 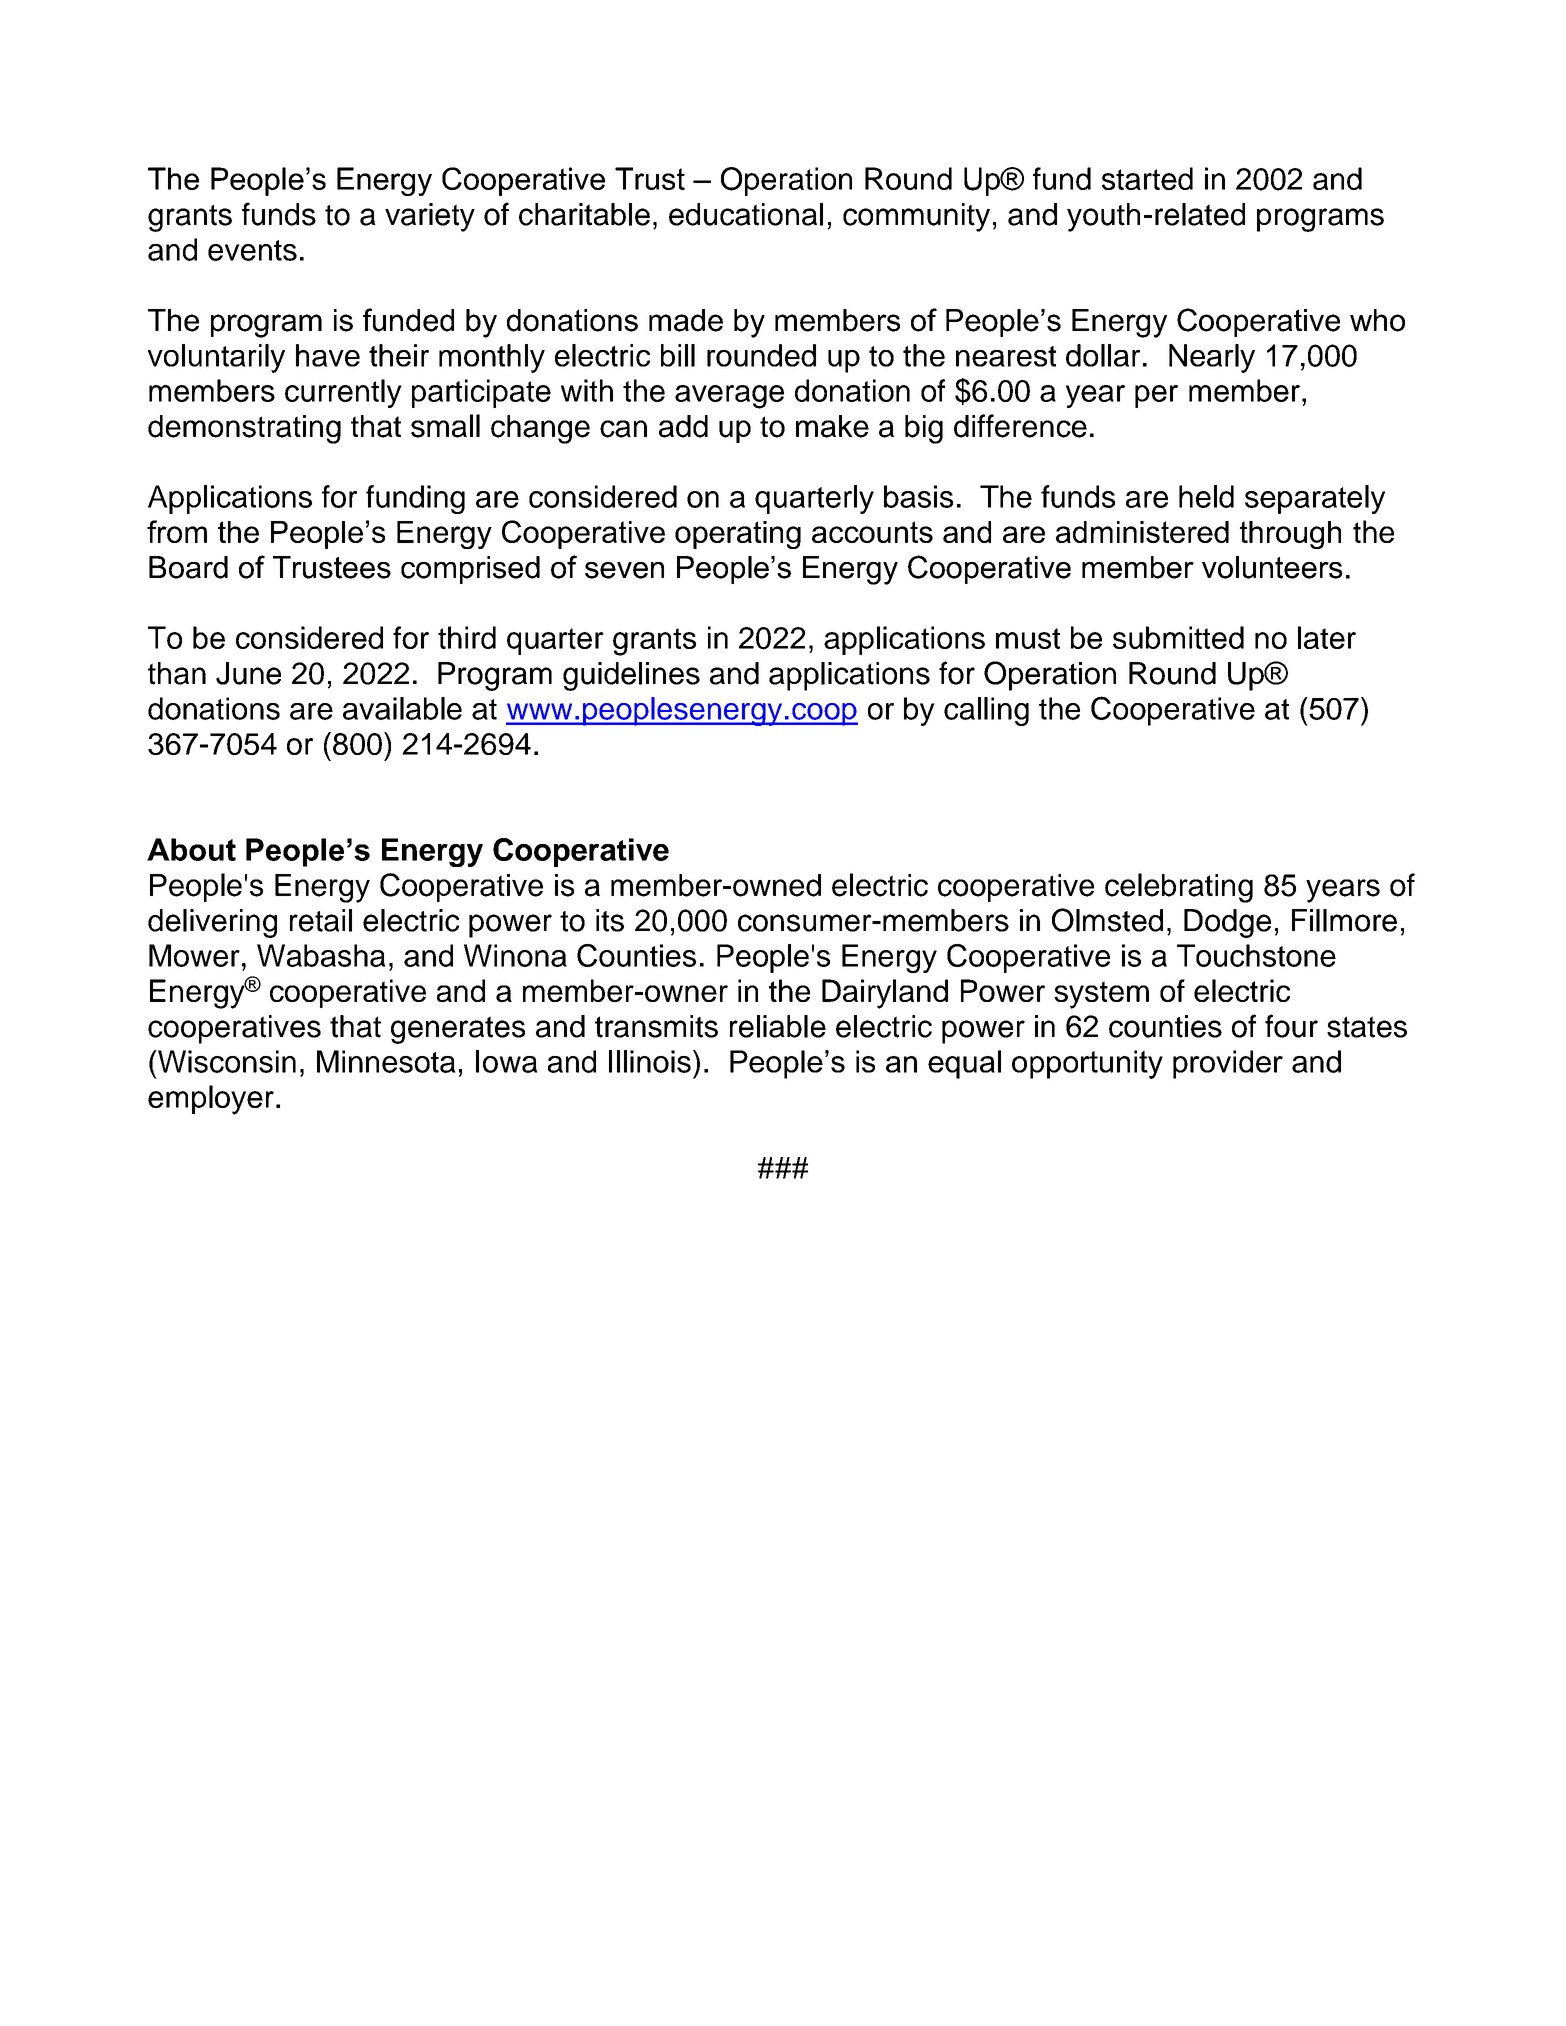 What do you see at coordinates (1147, 178) in the page?
I see `started` at bounding box center [1147, 178].
